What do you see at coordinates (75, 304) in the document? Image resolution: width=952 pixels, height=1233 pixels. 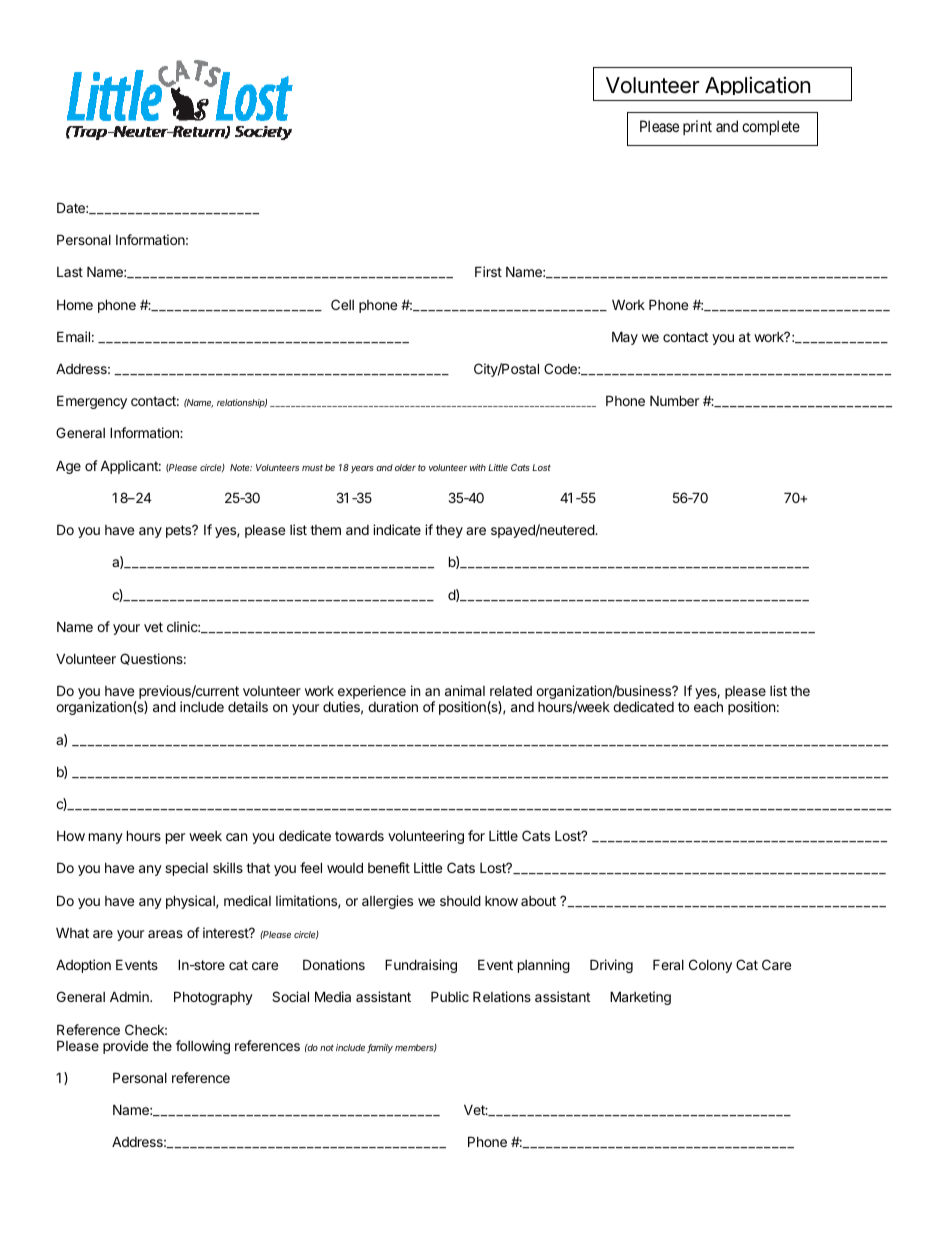 I see `Home` at bounding box center [75, 304].
